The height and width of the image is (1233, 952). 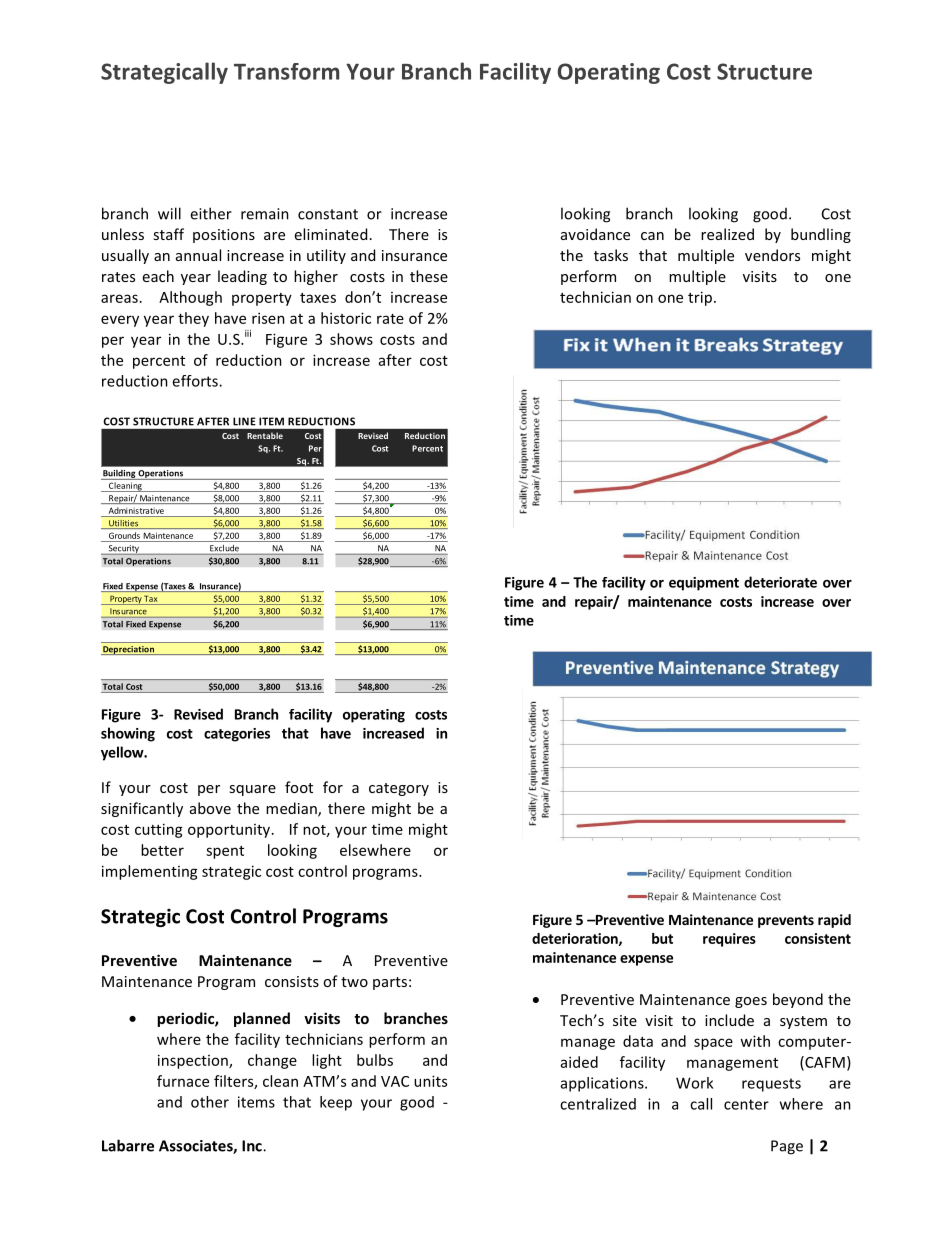 I want to click on other, so click(x=210, y=1102).
